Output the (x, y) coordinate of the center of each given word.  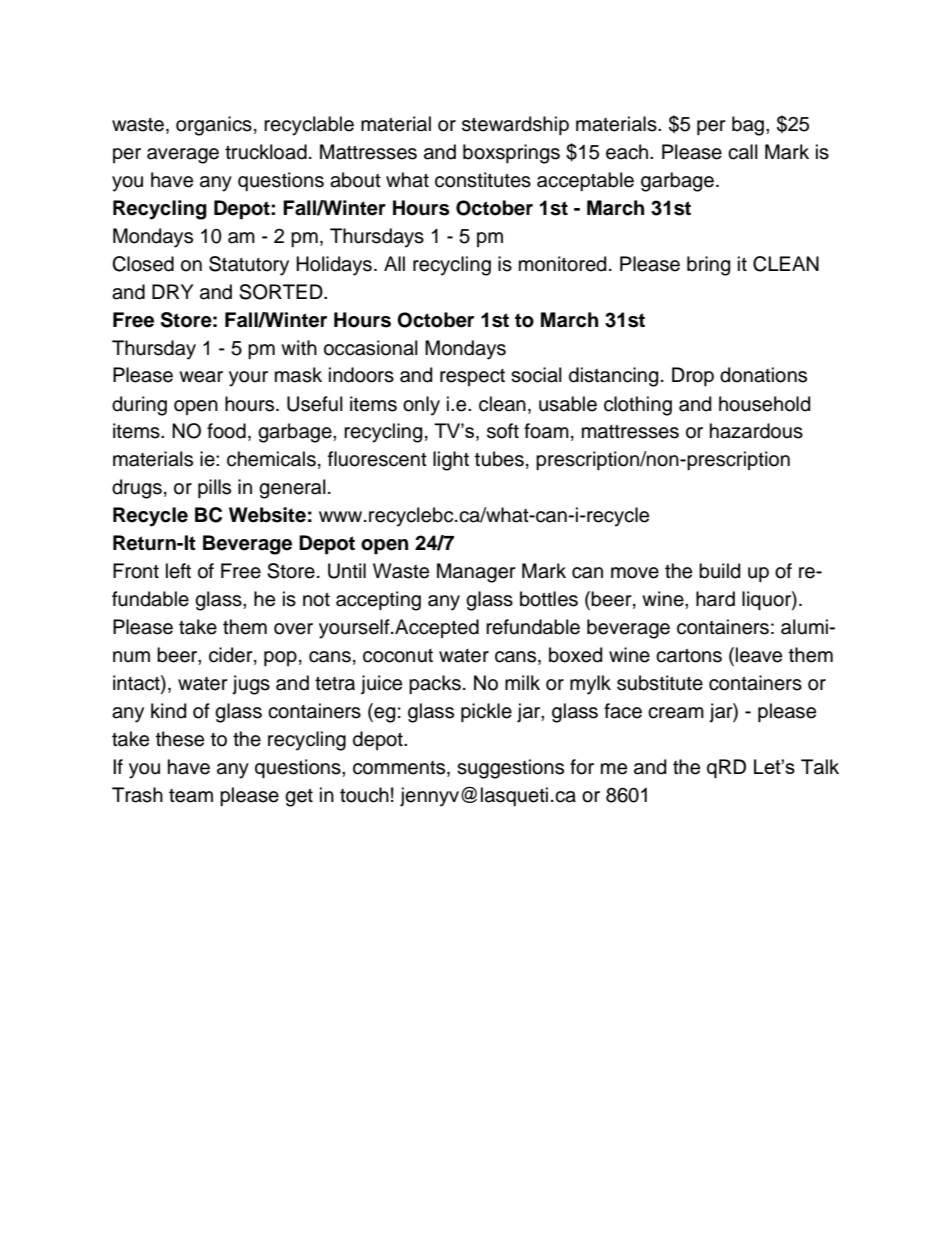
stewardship (515, 125)
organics (214, 126)
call (743, 152)
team (191, 796)
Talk (820, 767)
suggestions (510, 769)
